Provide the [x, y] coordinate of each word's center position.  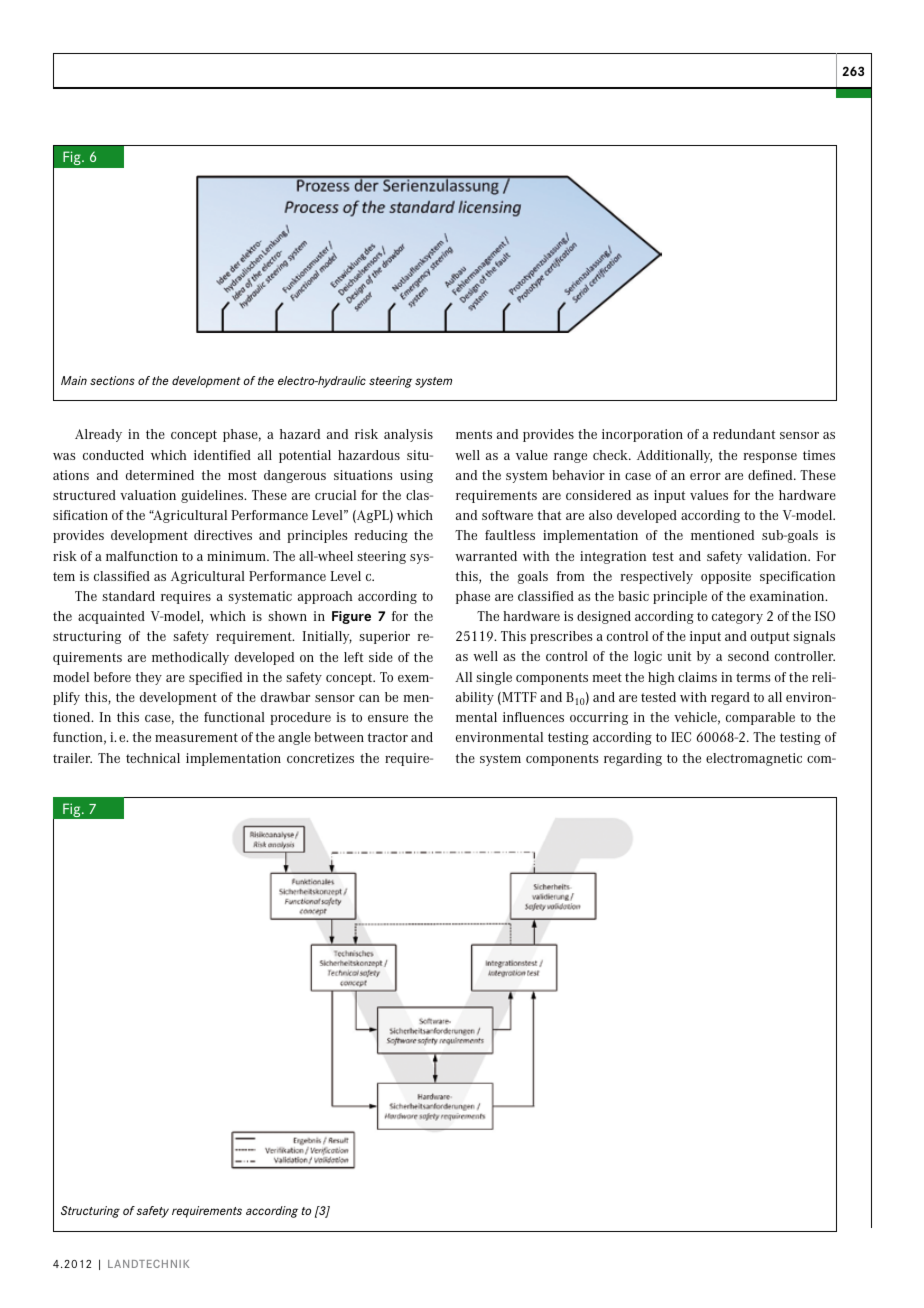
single [494, 678]
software [507, 515]
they [149, 678]
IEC [681, 737]
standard [128, 596]
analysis [408, 435]
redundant [744, 434]
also [600, 515]
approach [325, 597]
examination [788, 596]
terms [753, 677]
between [339, 737]
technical [153, 758]
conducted [113, 455]
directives [223, 535]
